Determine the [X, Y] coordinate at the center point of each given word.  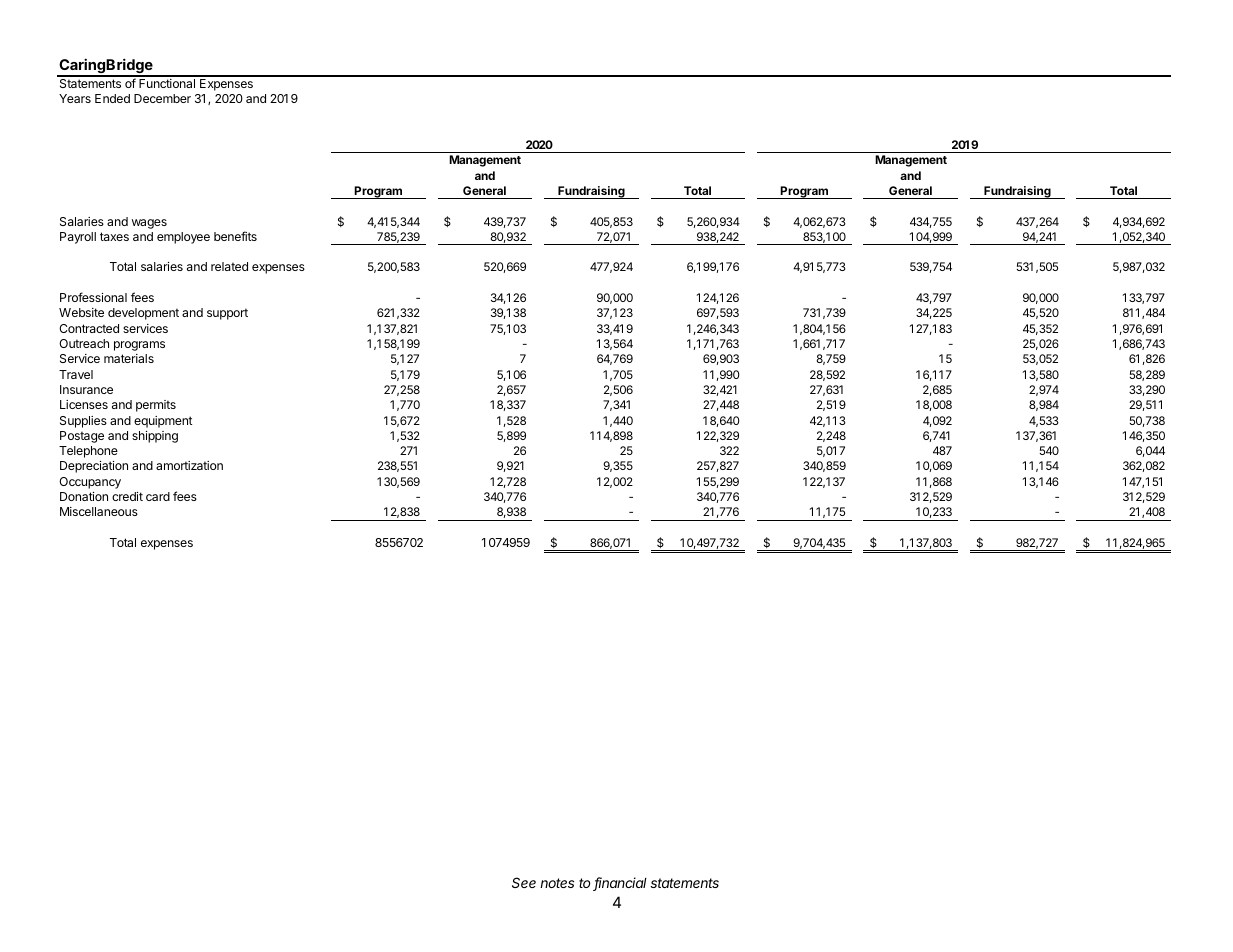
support [227, 314]
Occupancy [90, 483]
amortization [189, 465]
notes [557, 883]
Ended [112, 98]
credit [127, 496]
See [524, 882]
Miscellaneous [99, 511]
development [143, 314]
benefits [235, 236]
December [162, 98]
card [158, 496]
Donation [84, 496]
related [229, 266]
